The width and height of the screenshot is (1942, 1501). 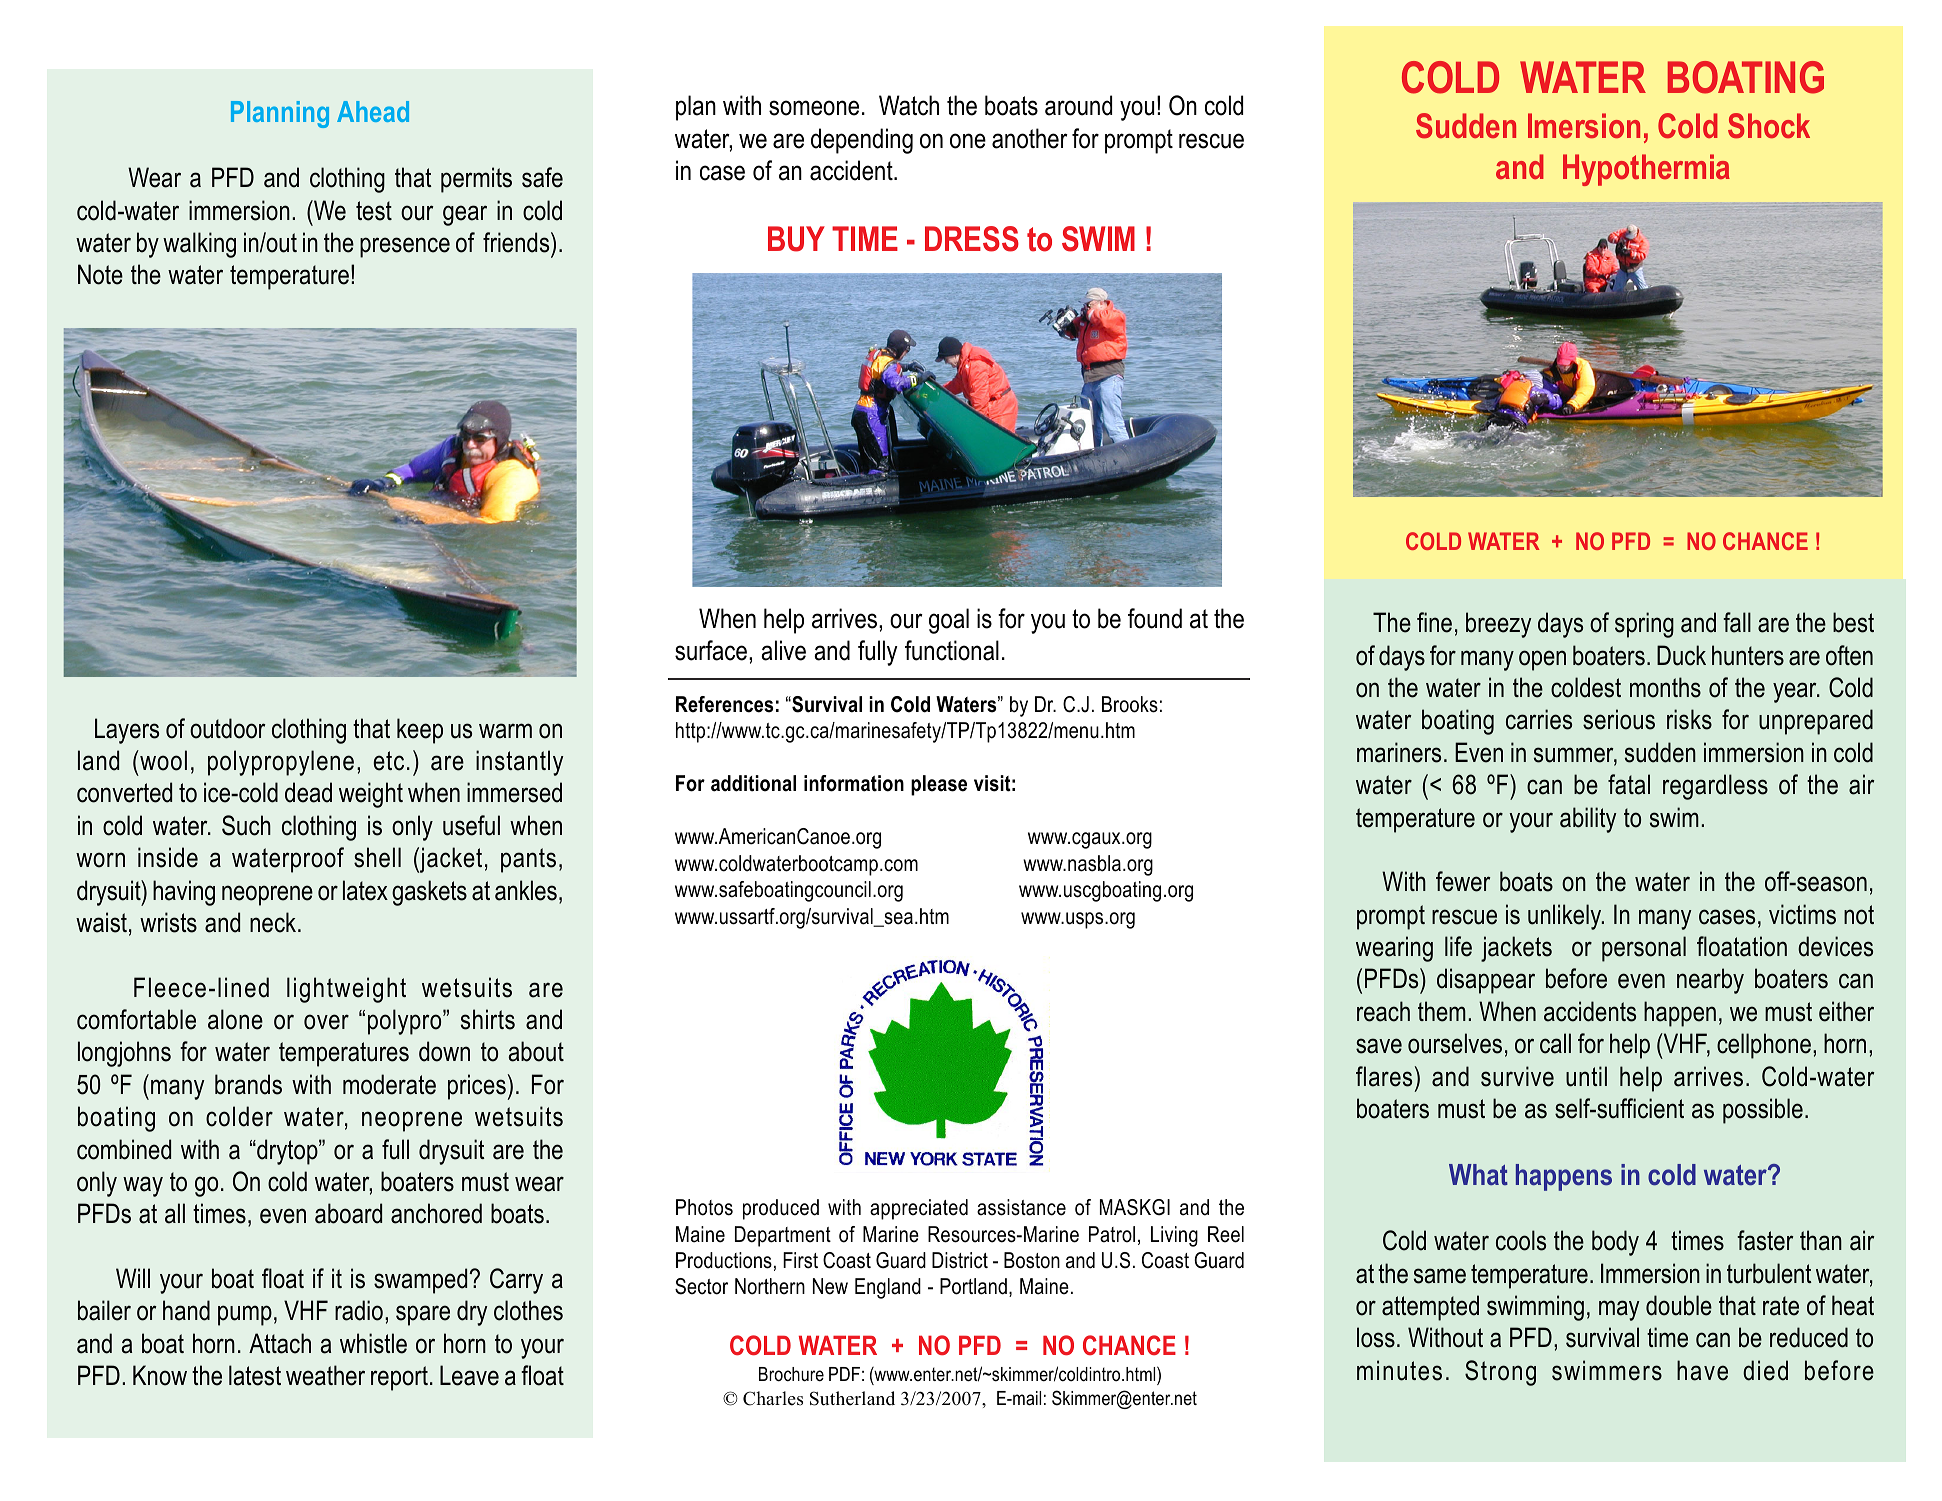 I want to click on weather, so click(x=325, y=1375).
